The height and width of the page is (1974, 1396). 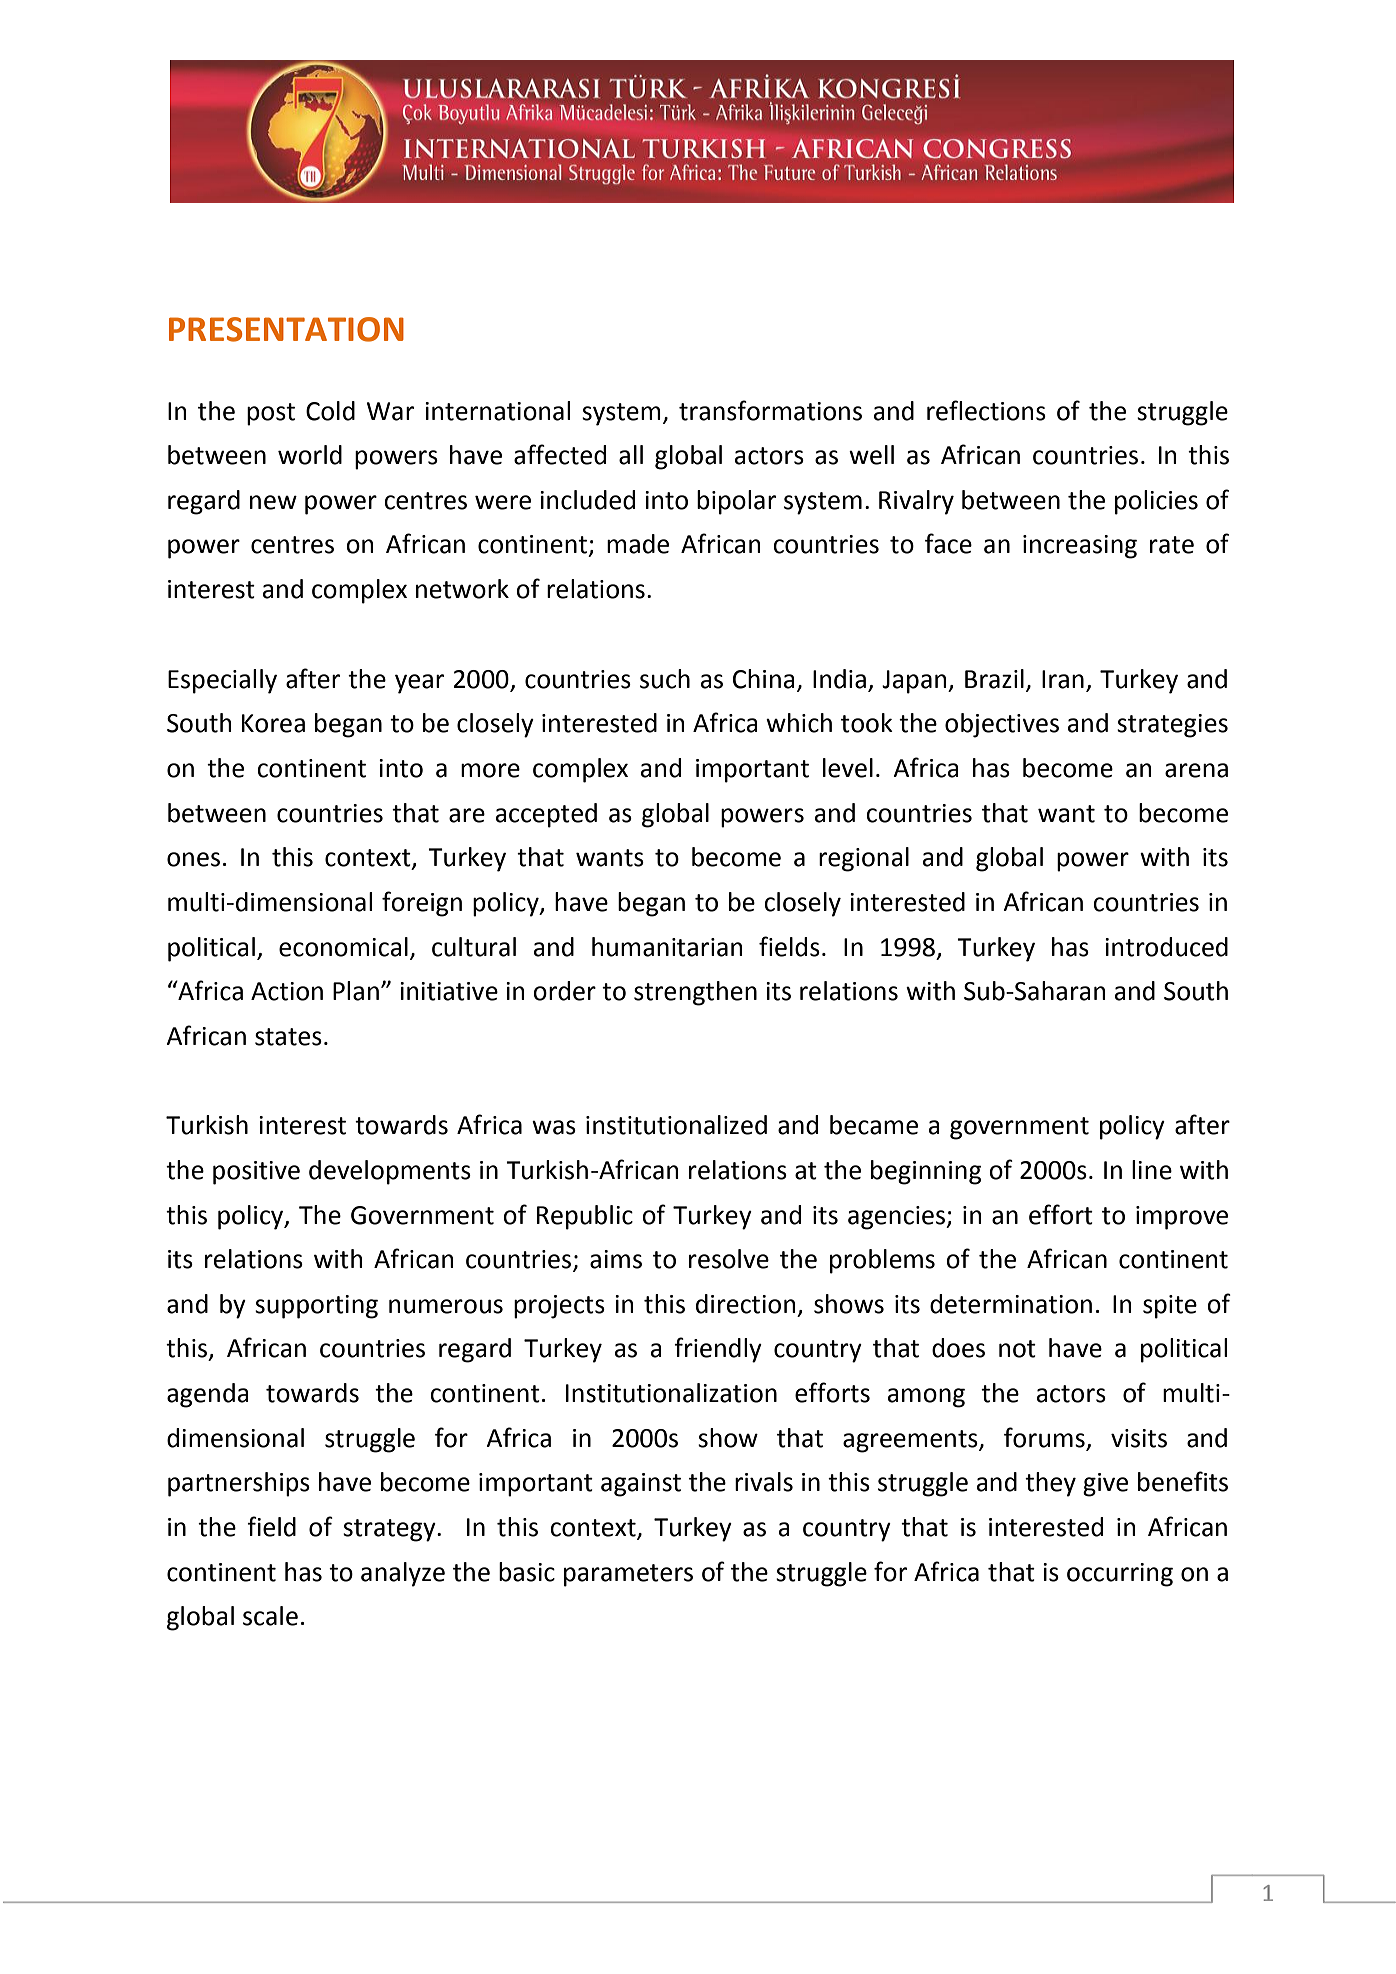 I want to click on strengthen, so click(x=695, y=993).
